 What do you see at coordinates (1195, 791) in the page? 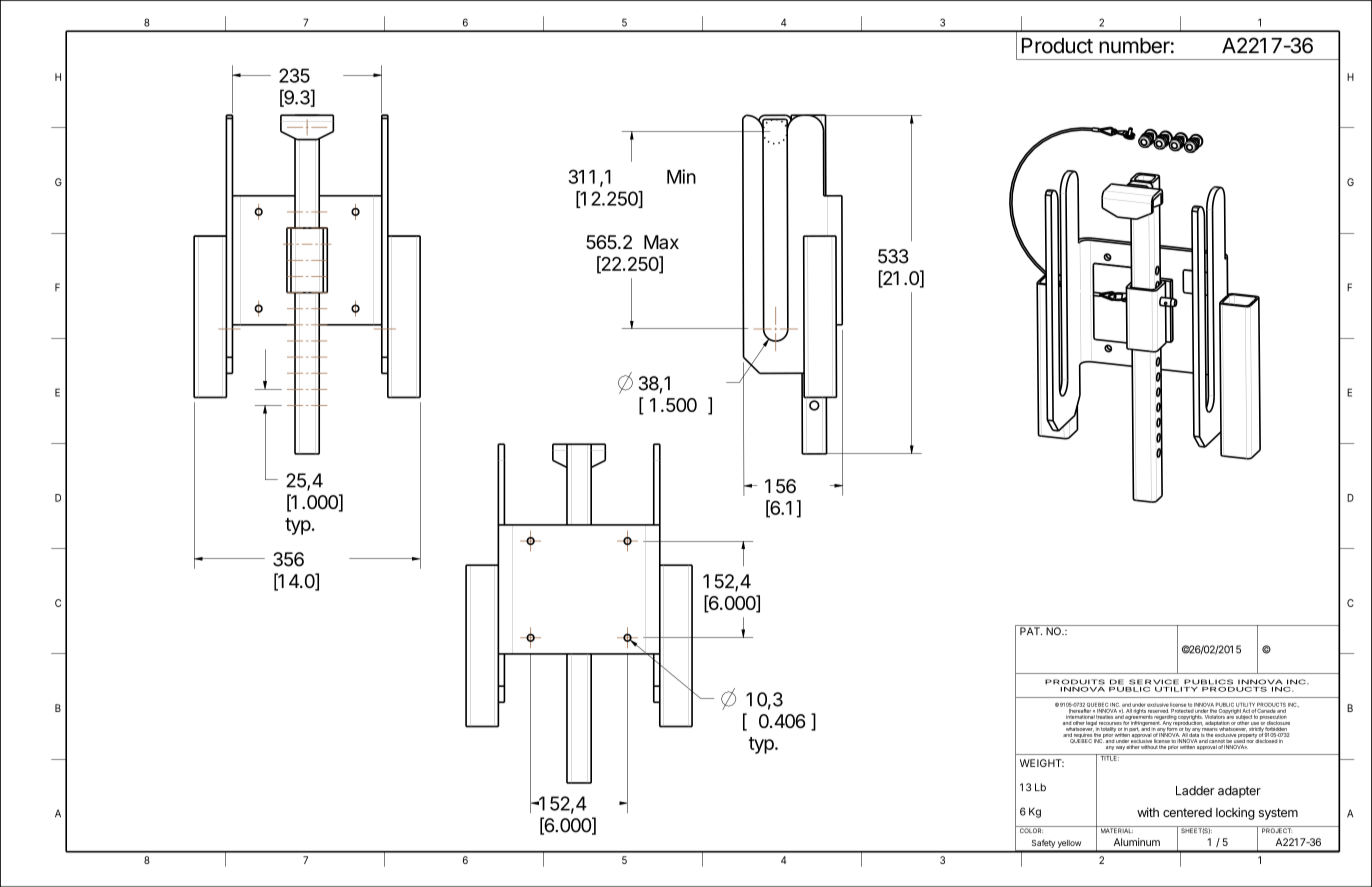
I see `Ladder` at bounding box center [1195, 791].
